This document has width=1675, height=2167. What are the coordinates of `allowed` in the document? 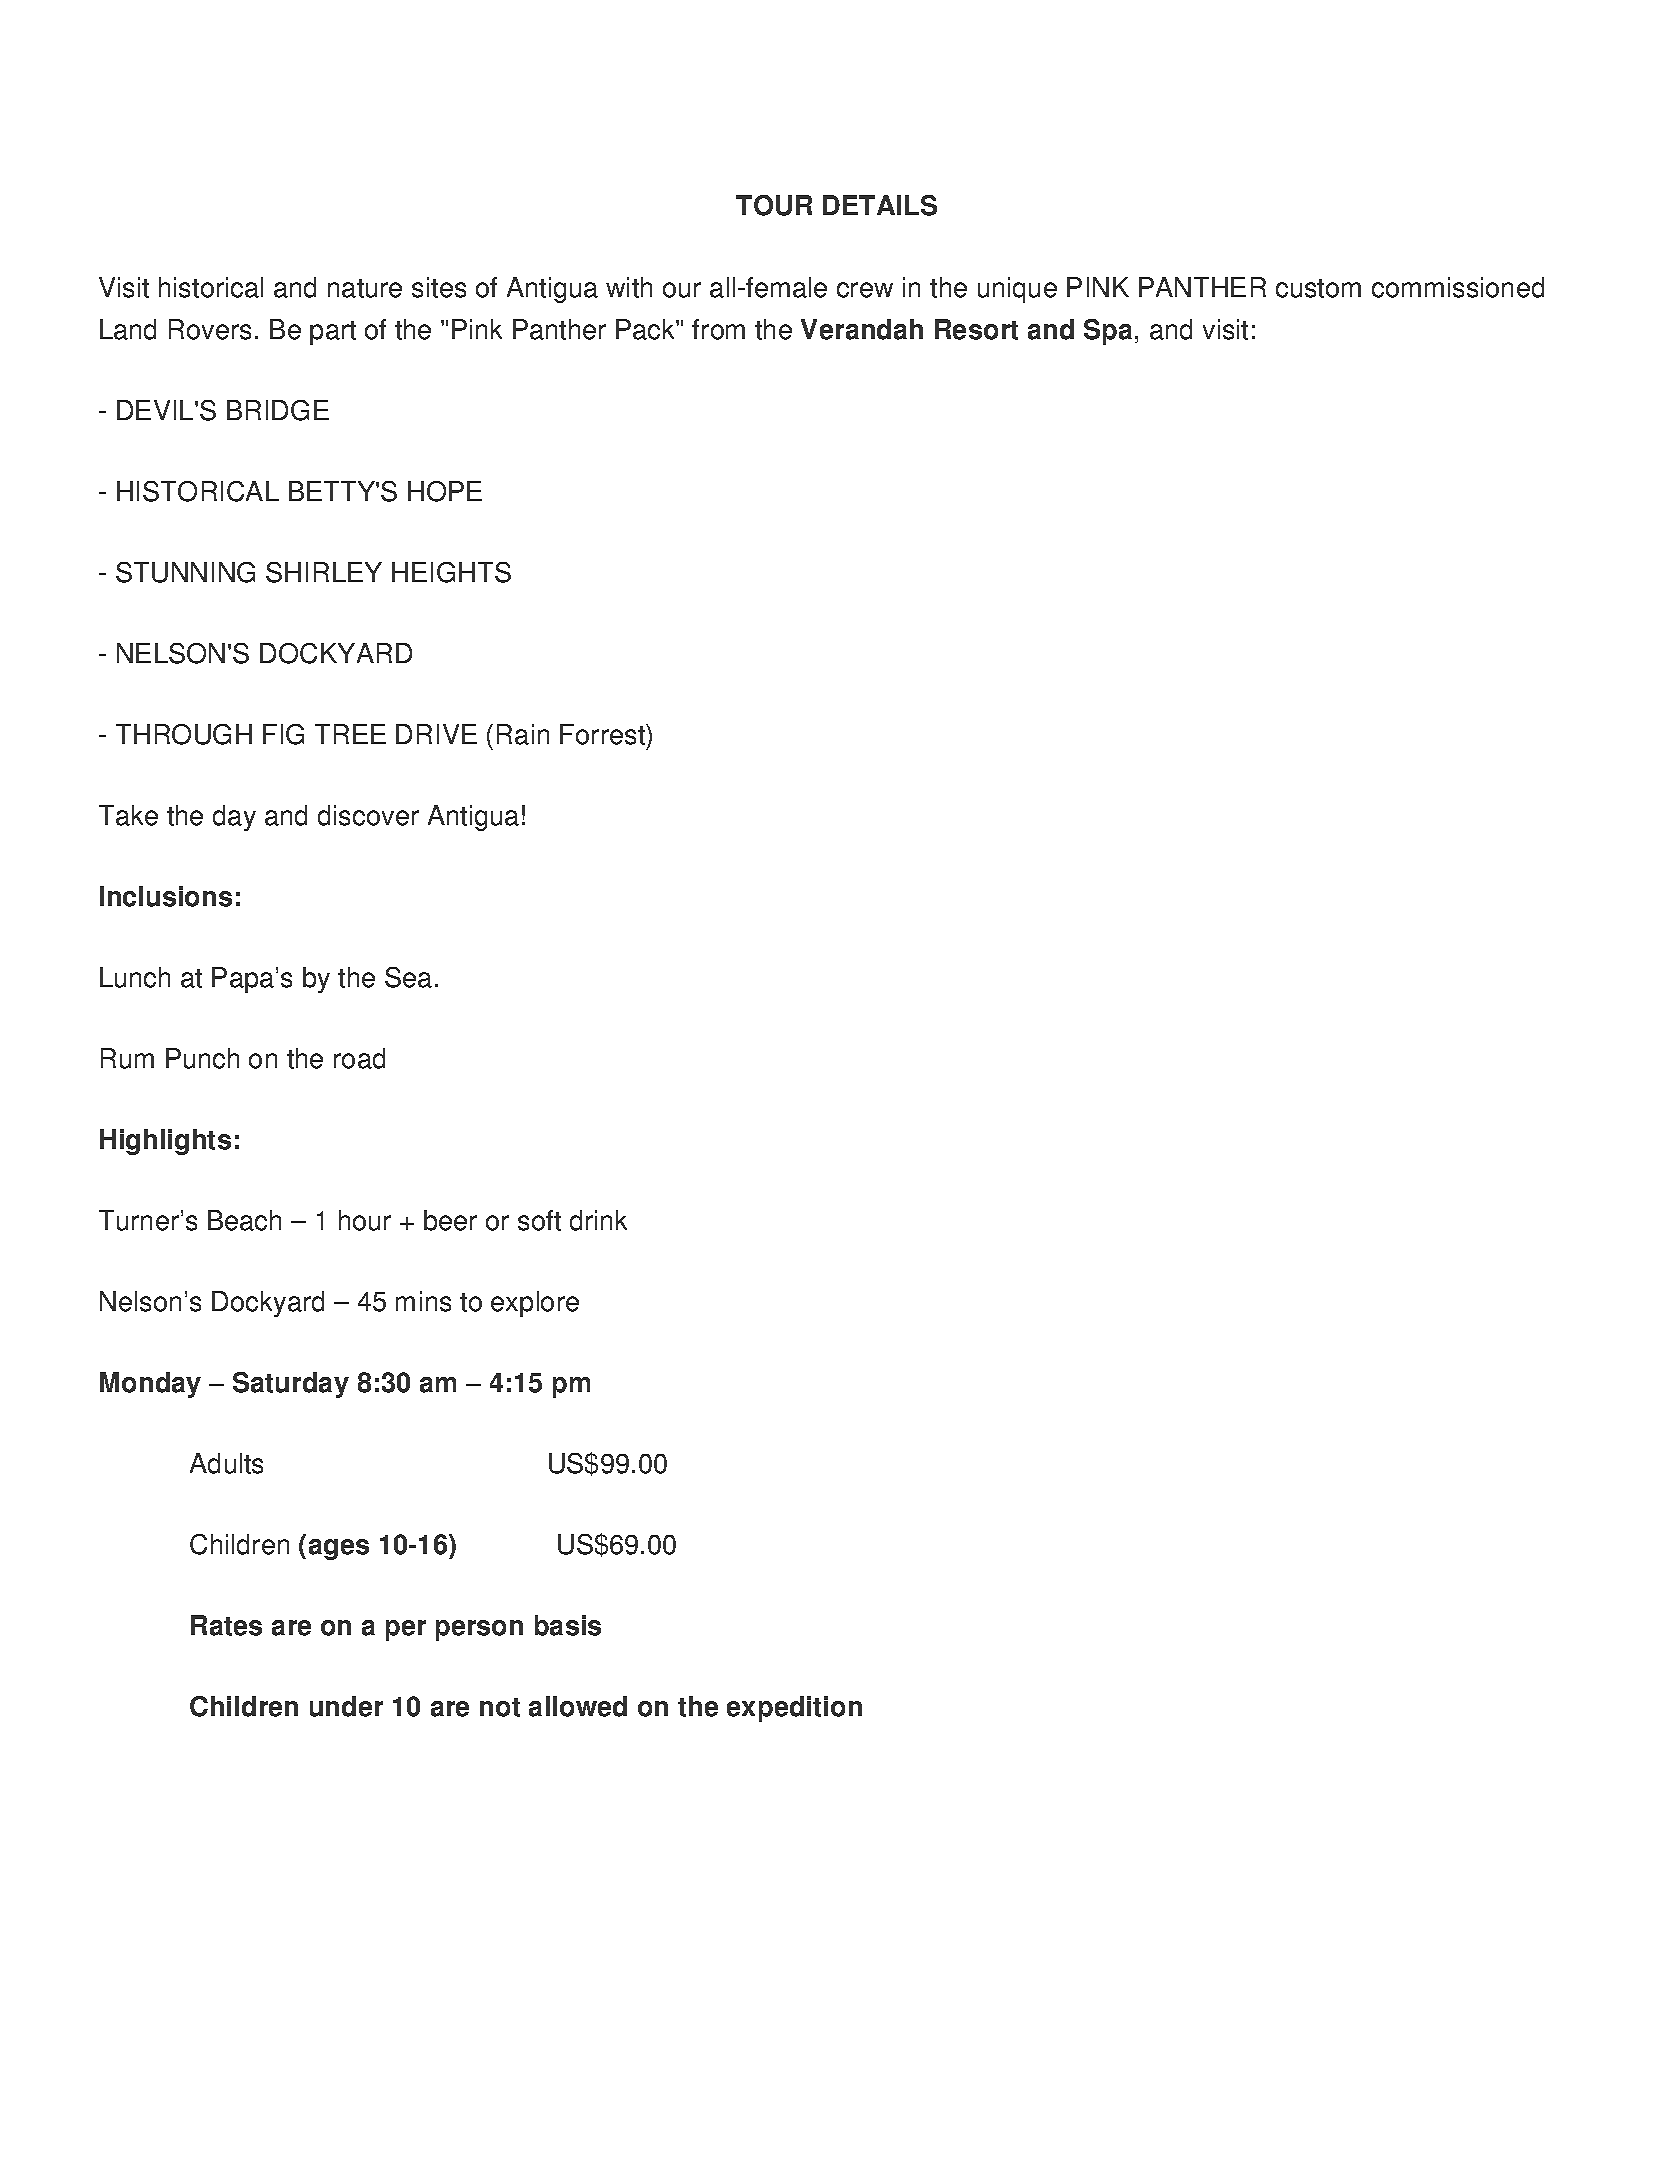 It's located at (578, 1706).
